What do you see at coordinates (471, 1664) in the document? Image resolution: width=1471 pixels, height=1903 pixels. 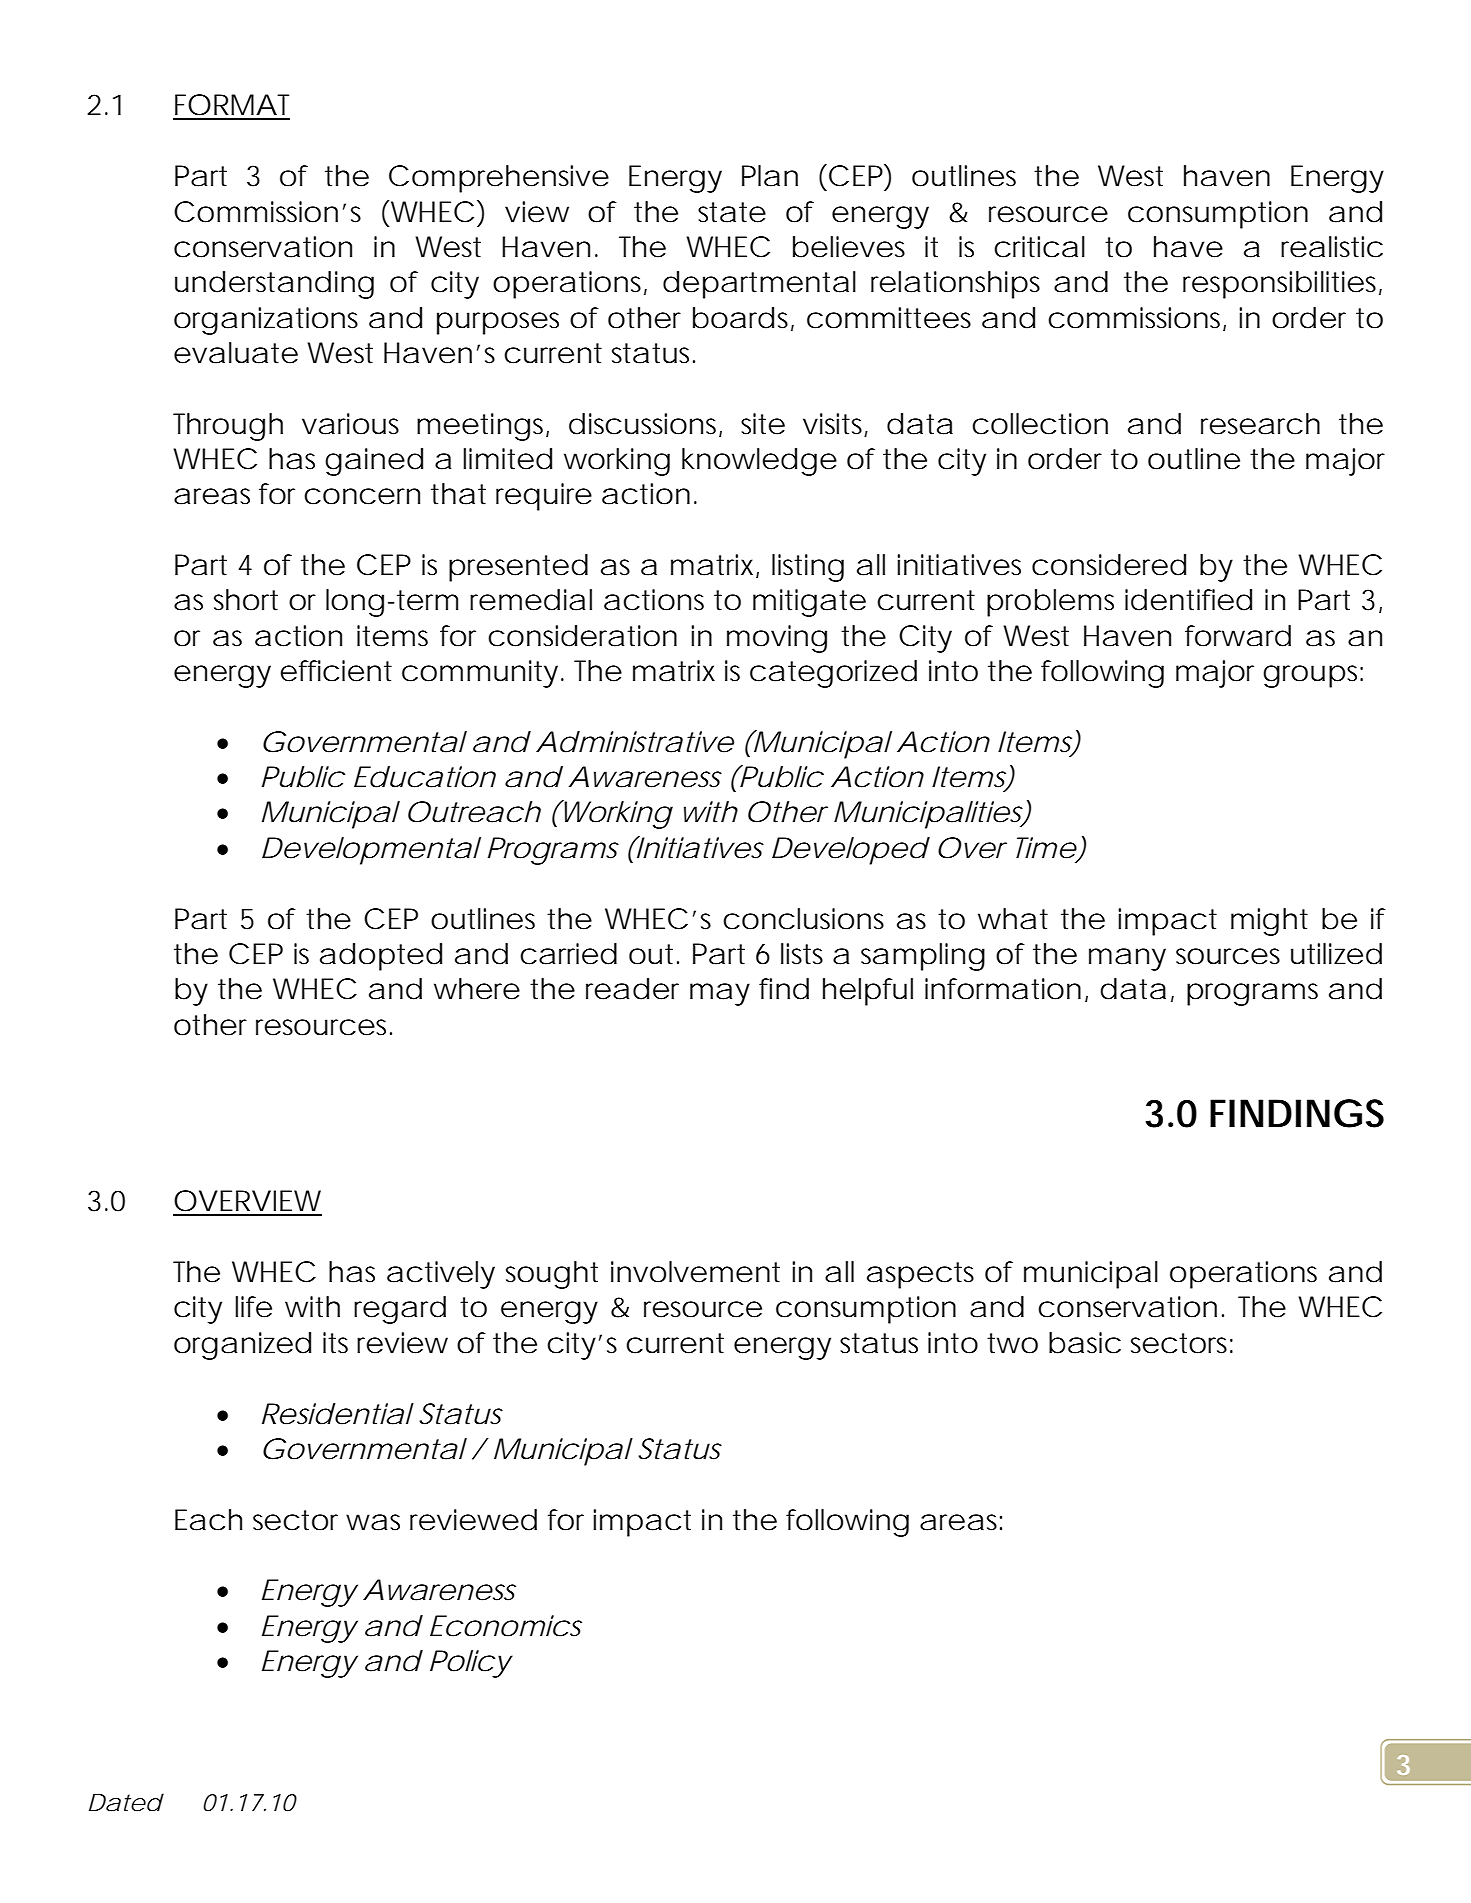 I see `Policy` at bounding box center [471, 1664].
